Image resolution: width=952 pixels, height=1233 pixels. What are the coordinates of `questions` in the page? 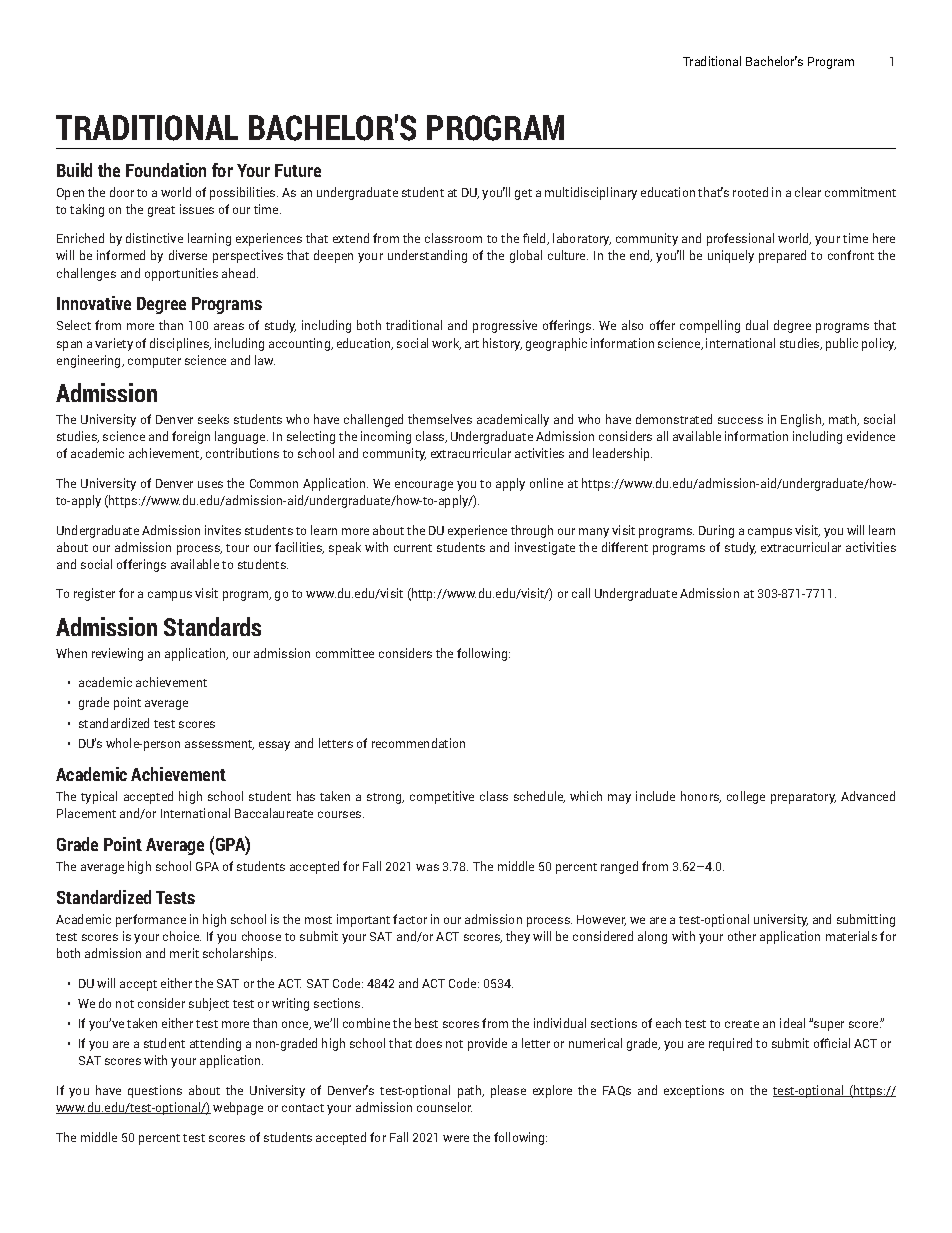 It's located at (155, 1091).
